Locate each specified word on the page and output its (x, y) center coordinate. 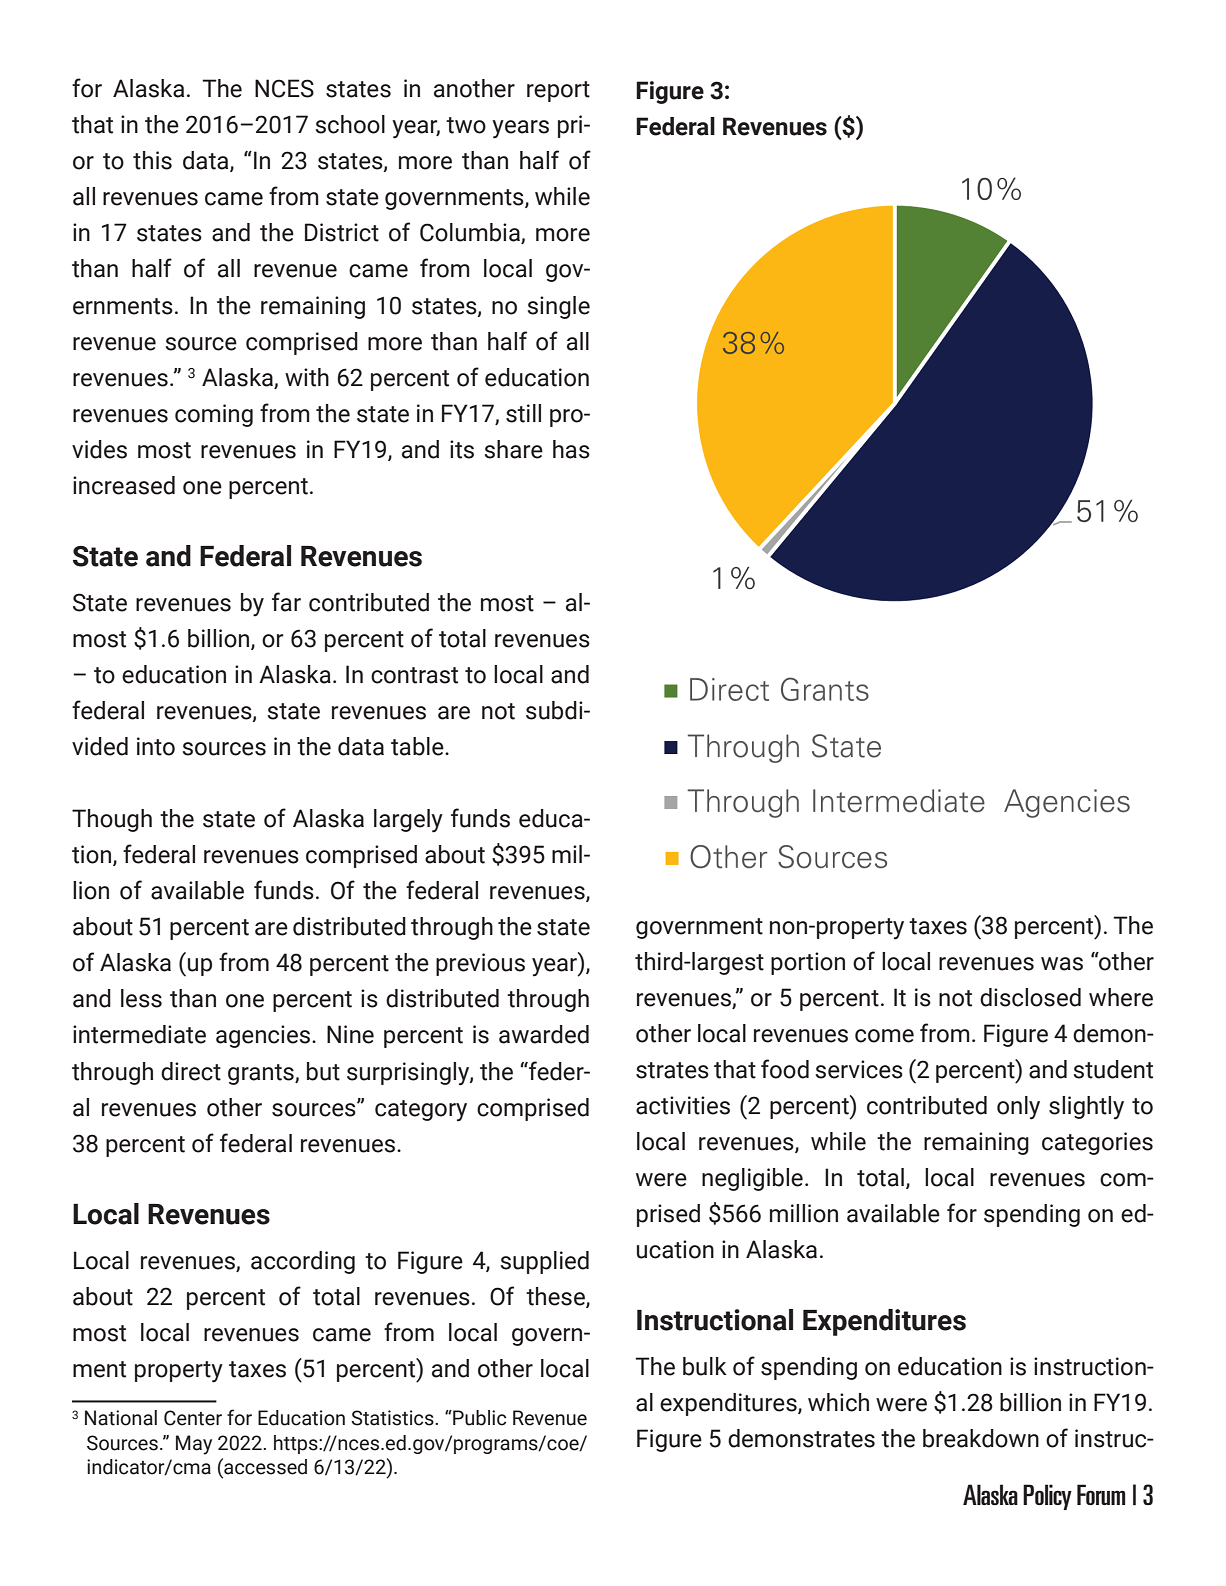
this (152, 160)
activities (683, 1105)
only (1018, 1108)
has (571, 449)
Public (478, 1418)
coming (214, 415)
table (418, 746)
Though (112, 820)
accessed (264, 1466)
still (523, 413)
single (558, 307)
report (558, 91)
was (1062, 964)
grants (262, 1074)
